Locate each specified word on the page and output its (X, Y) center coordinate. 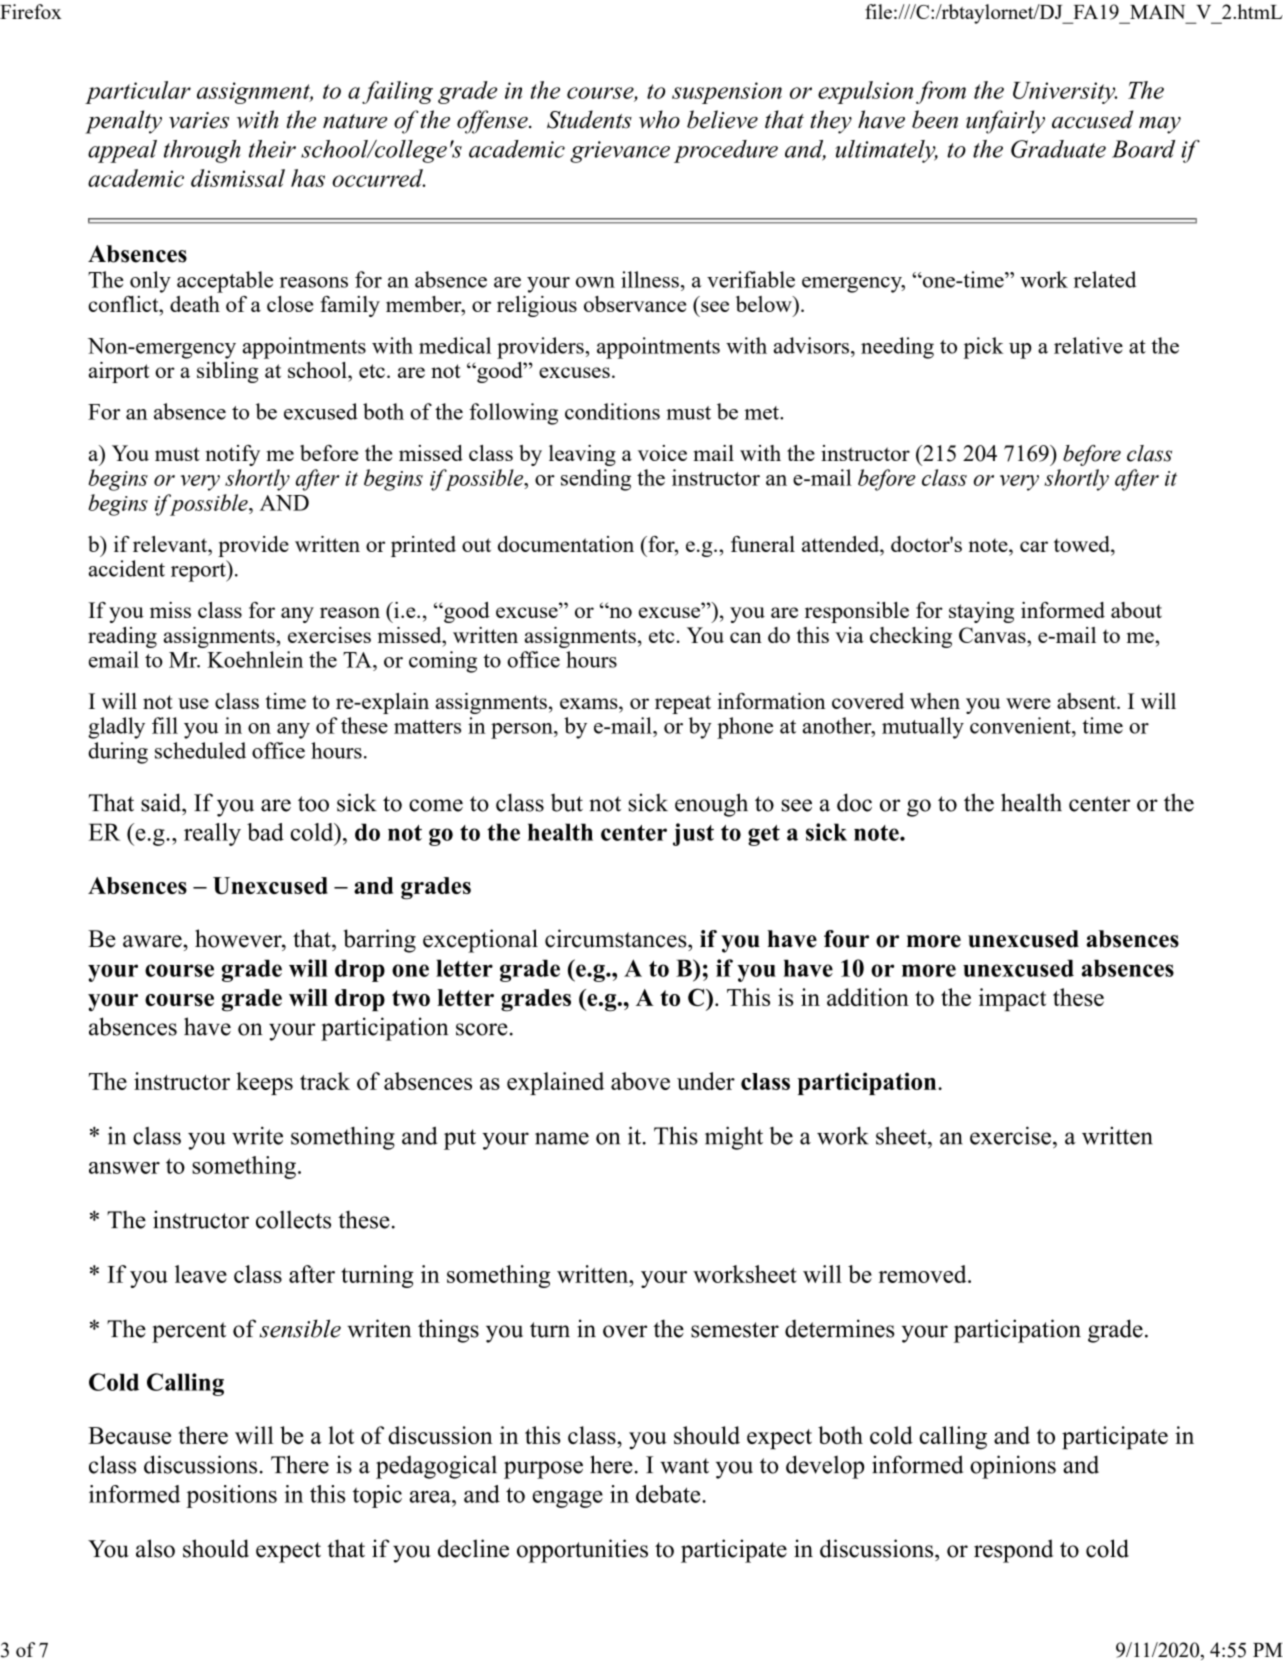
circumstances (617, 938)
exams (590, 703)
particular (138, 92)
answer (124, 1168)
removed (923, 1274)
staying (981, 612)
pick (983, 348)
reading (122, 637)
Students (589, 119)
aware (153, 941)
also (155, 1548)
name (562, 1138)
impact (1012, 999)
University (1065, 93)
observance (635, 304)
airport (119, 372)
